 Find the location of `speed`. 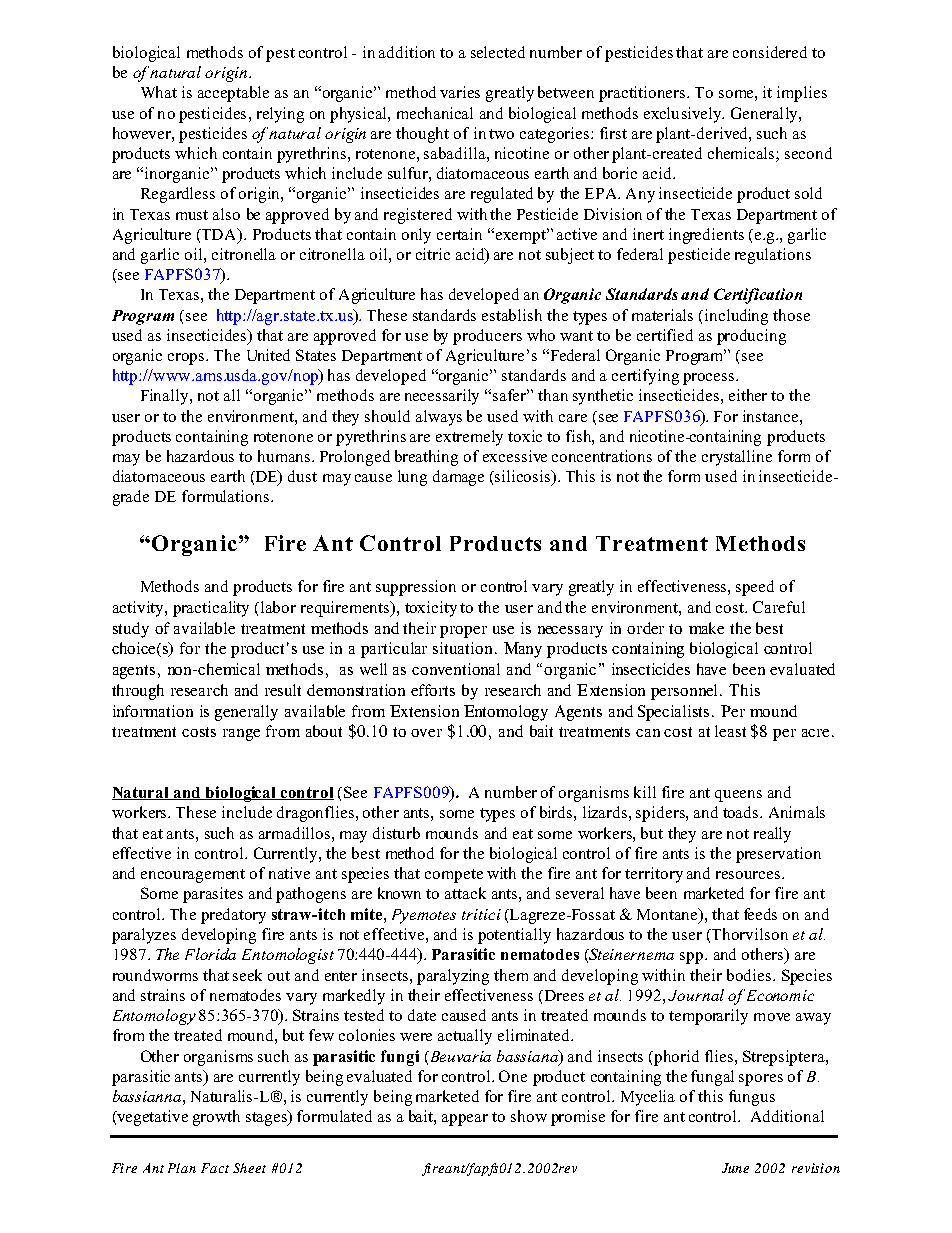

speed is located at coordinates (755, 588).
